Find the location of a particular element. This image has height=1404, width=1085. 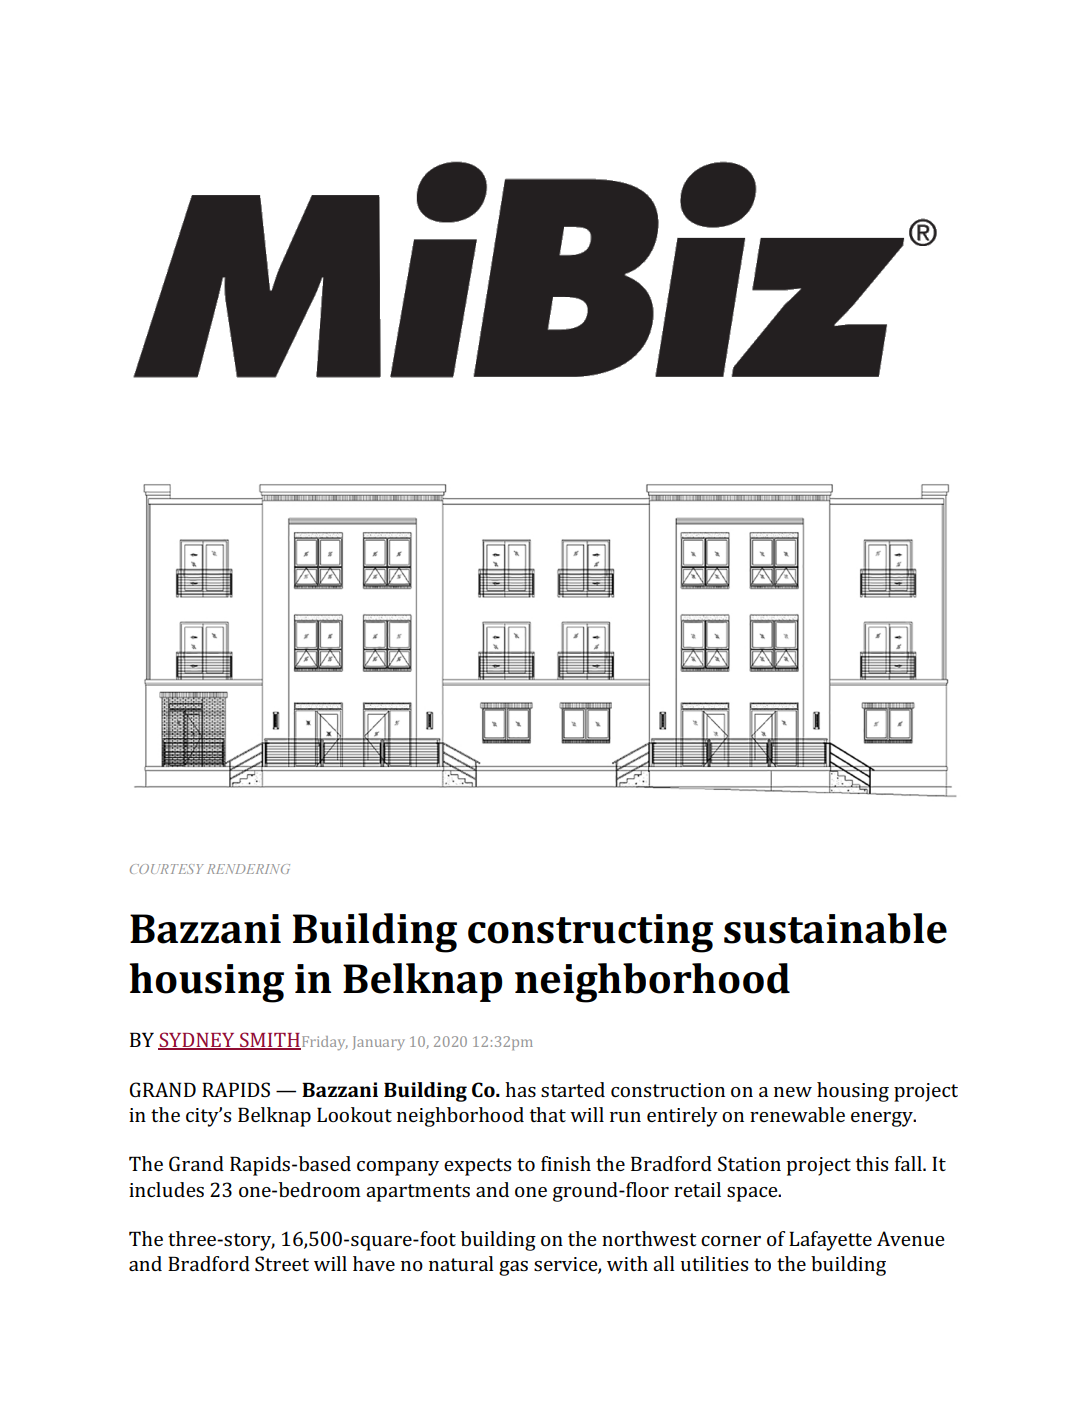

gas is located at coordinates (513, 1268).
